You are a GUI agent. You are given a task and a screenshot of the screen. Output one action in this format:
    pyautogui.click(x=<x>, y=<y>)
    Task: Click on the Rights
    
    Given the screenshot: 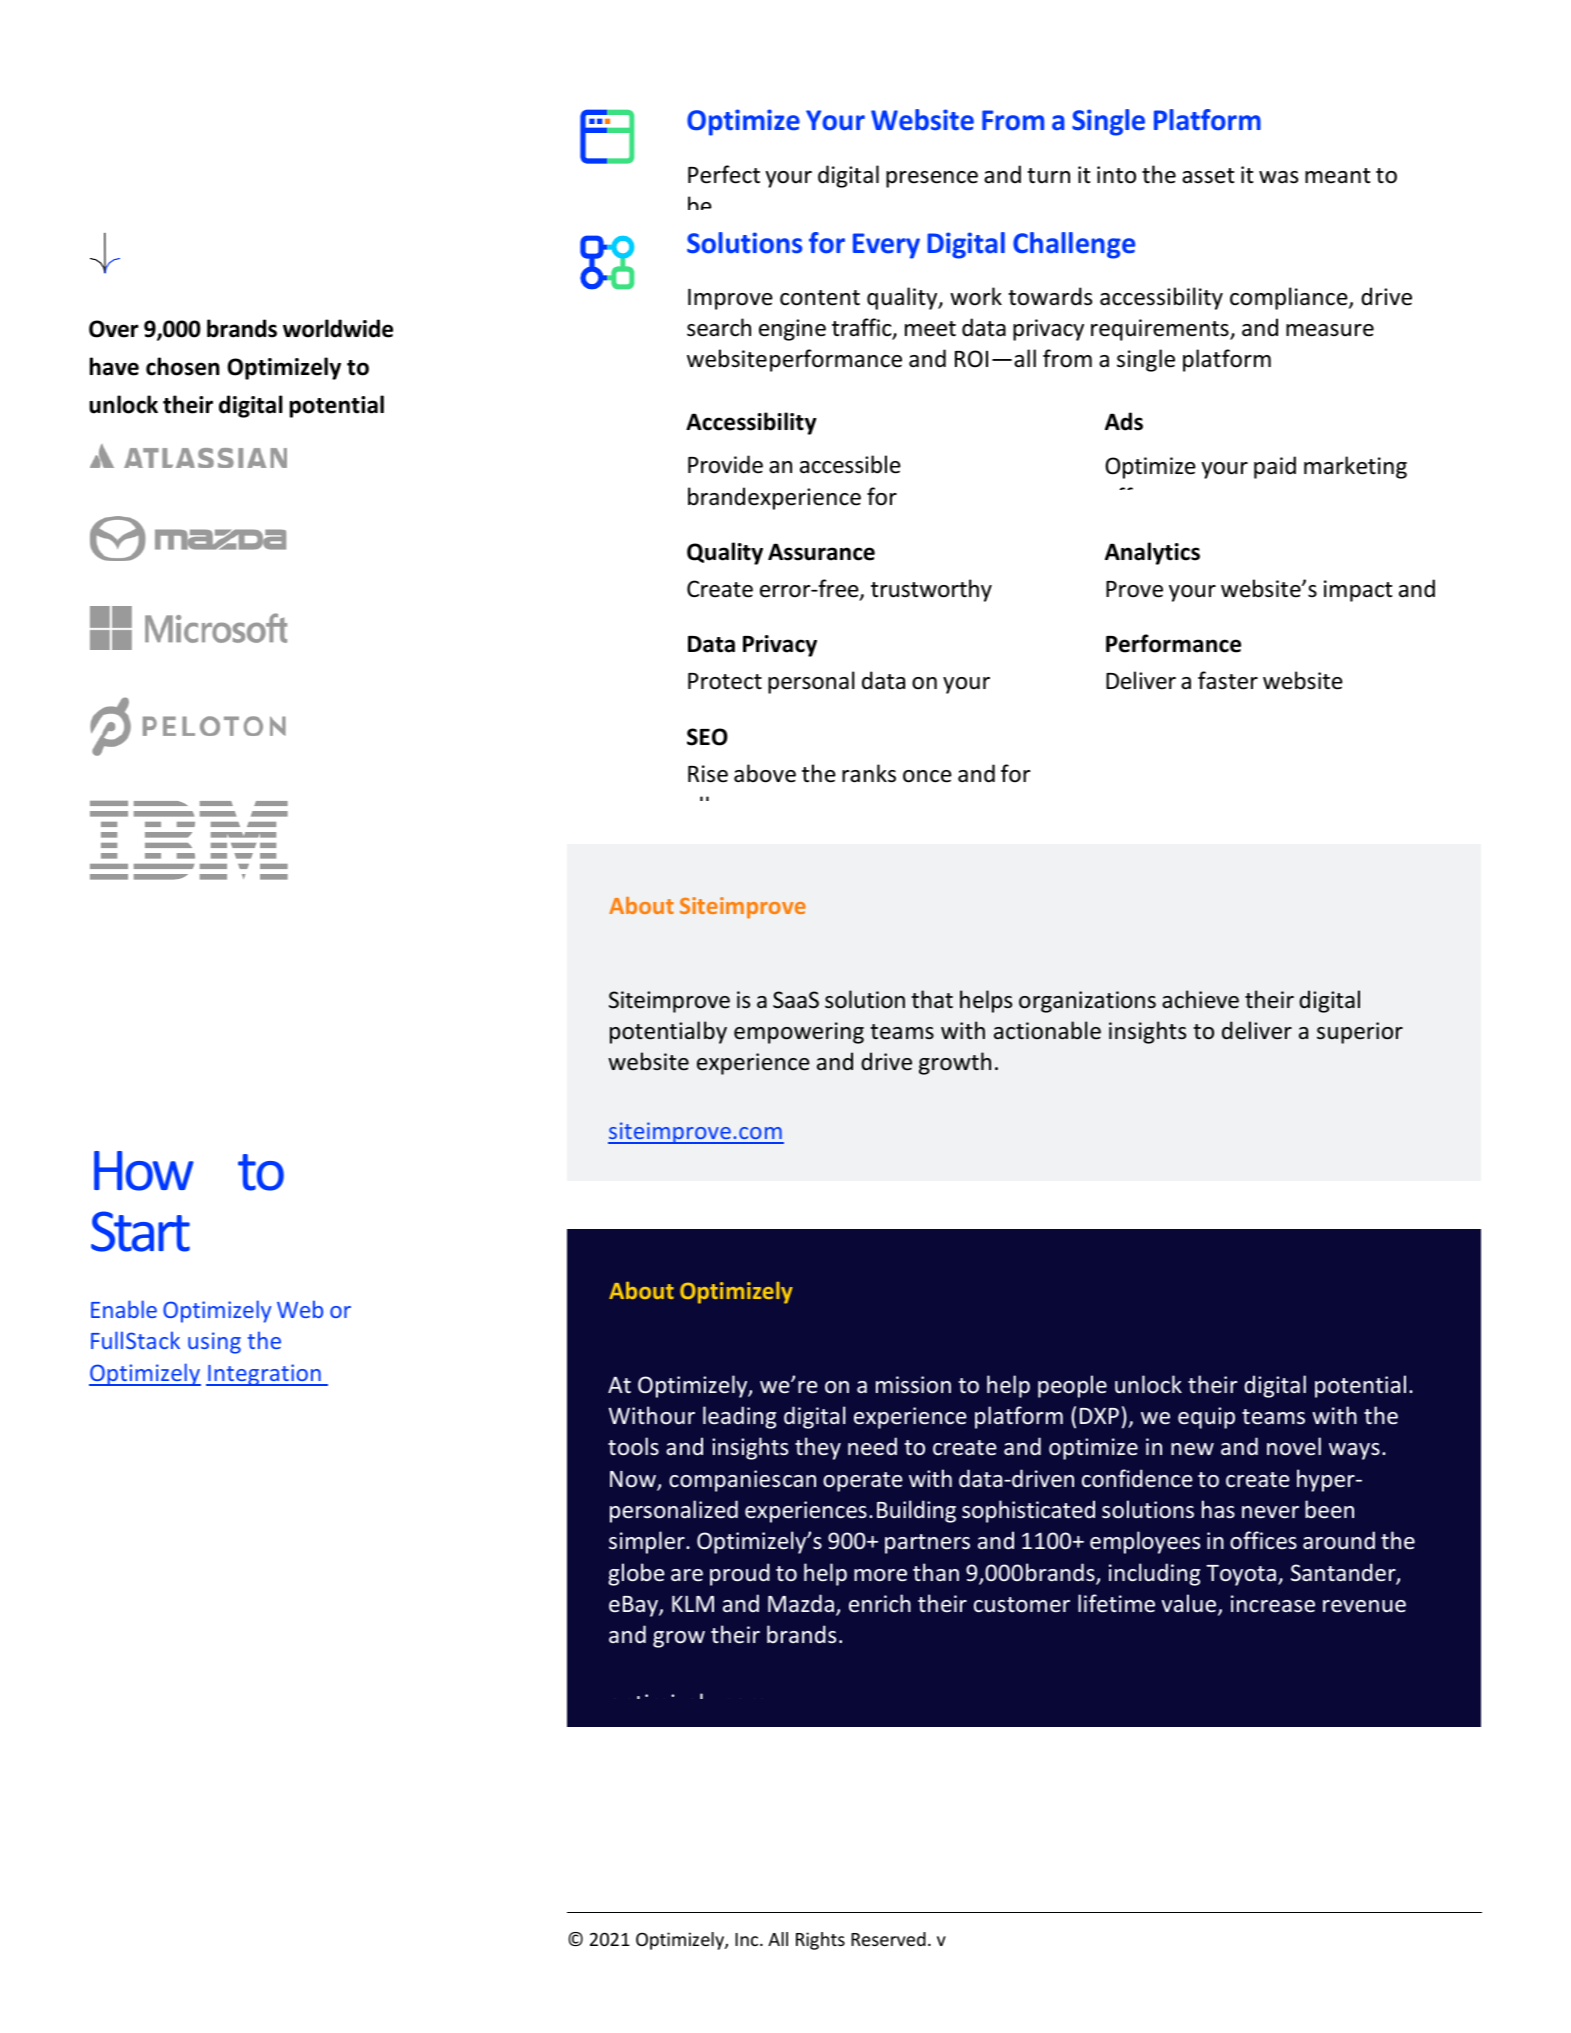 What is the action you would take?
    pyautogui.click(x=820, y=1941)
